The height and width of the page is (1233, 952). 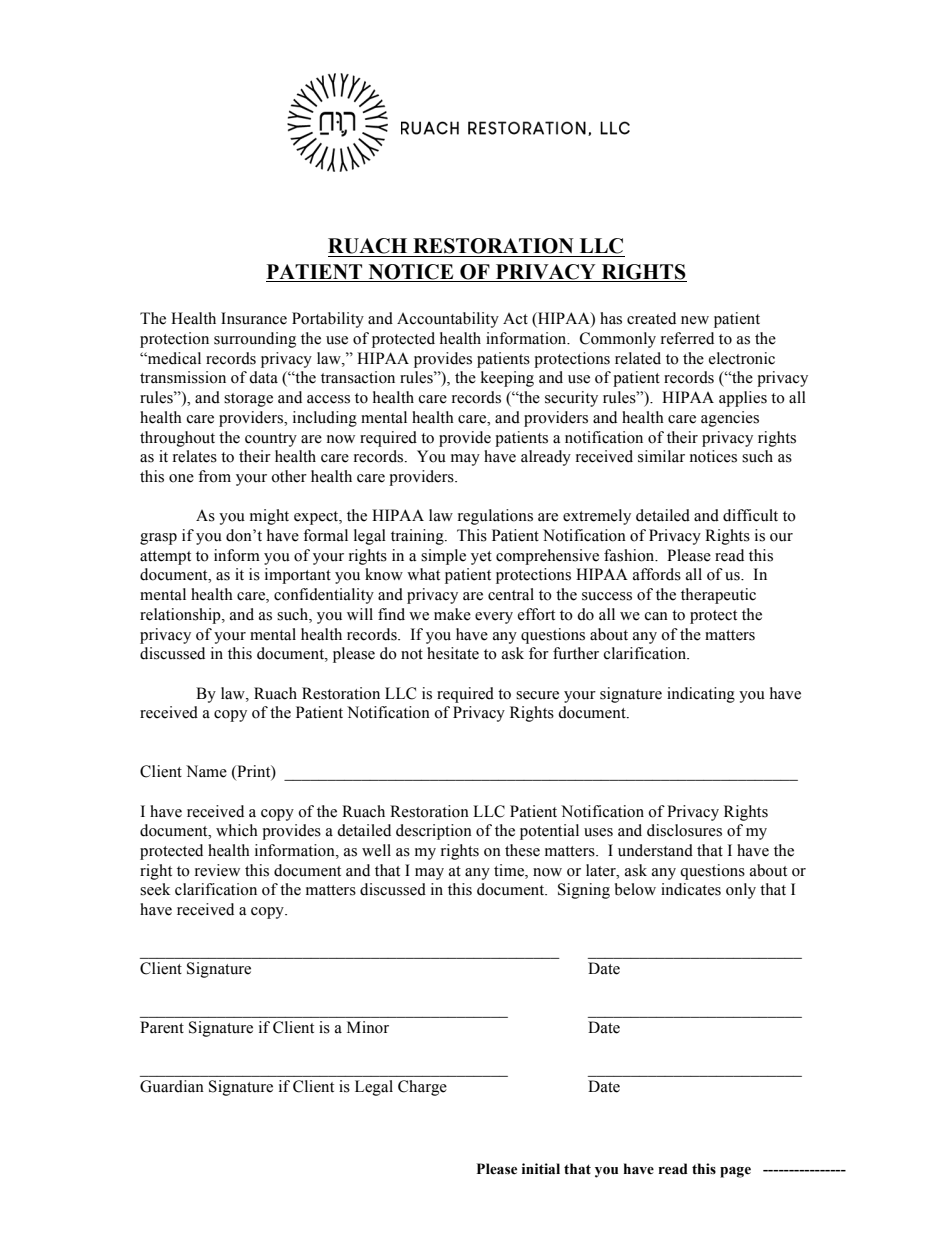 I want to click on affords, so click(x=657, y=574).
